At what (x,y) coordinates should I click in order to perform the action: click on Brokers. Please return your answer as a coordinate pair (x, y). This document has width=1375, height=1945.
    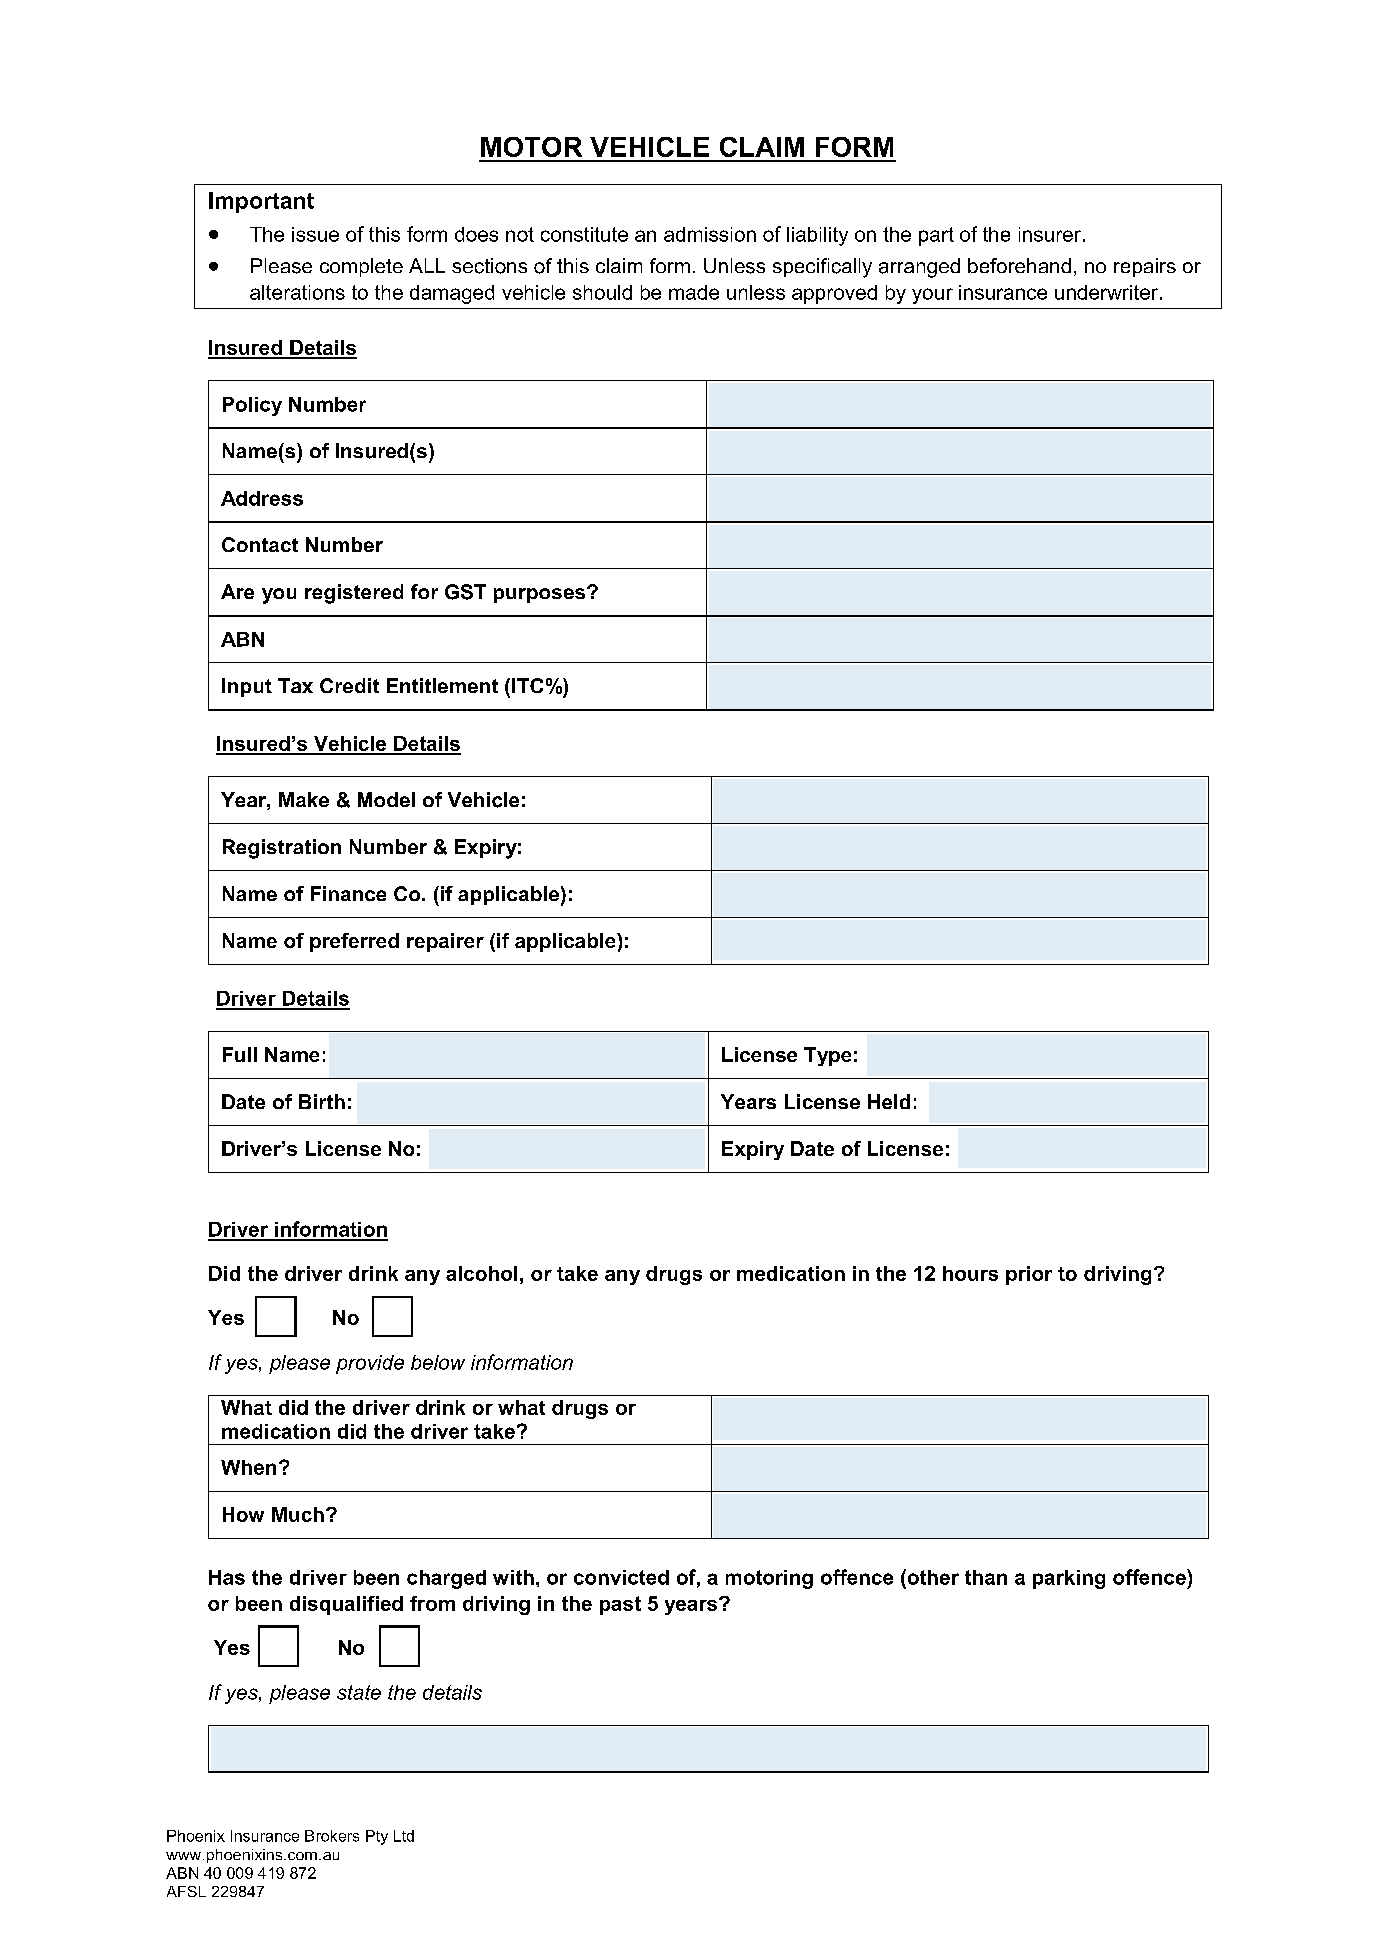
    Looking at the image, I should click on (332, 1836).
